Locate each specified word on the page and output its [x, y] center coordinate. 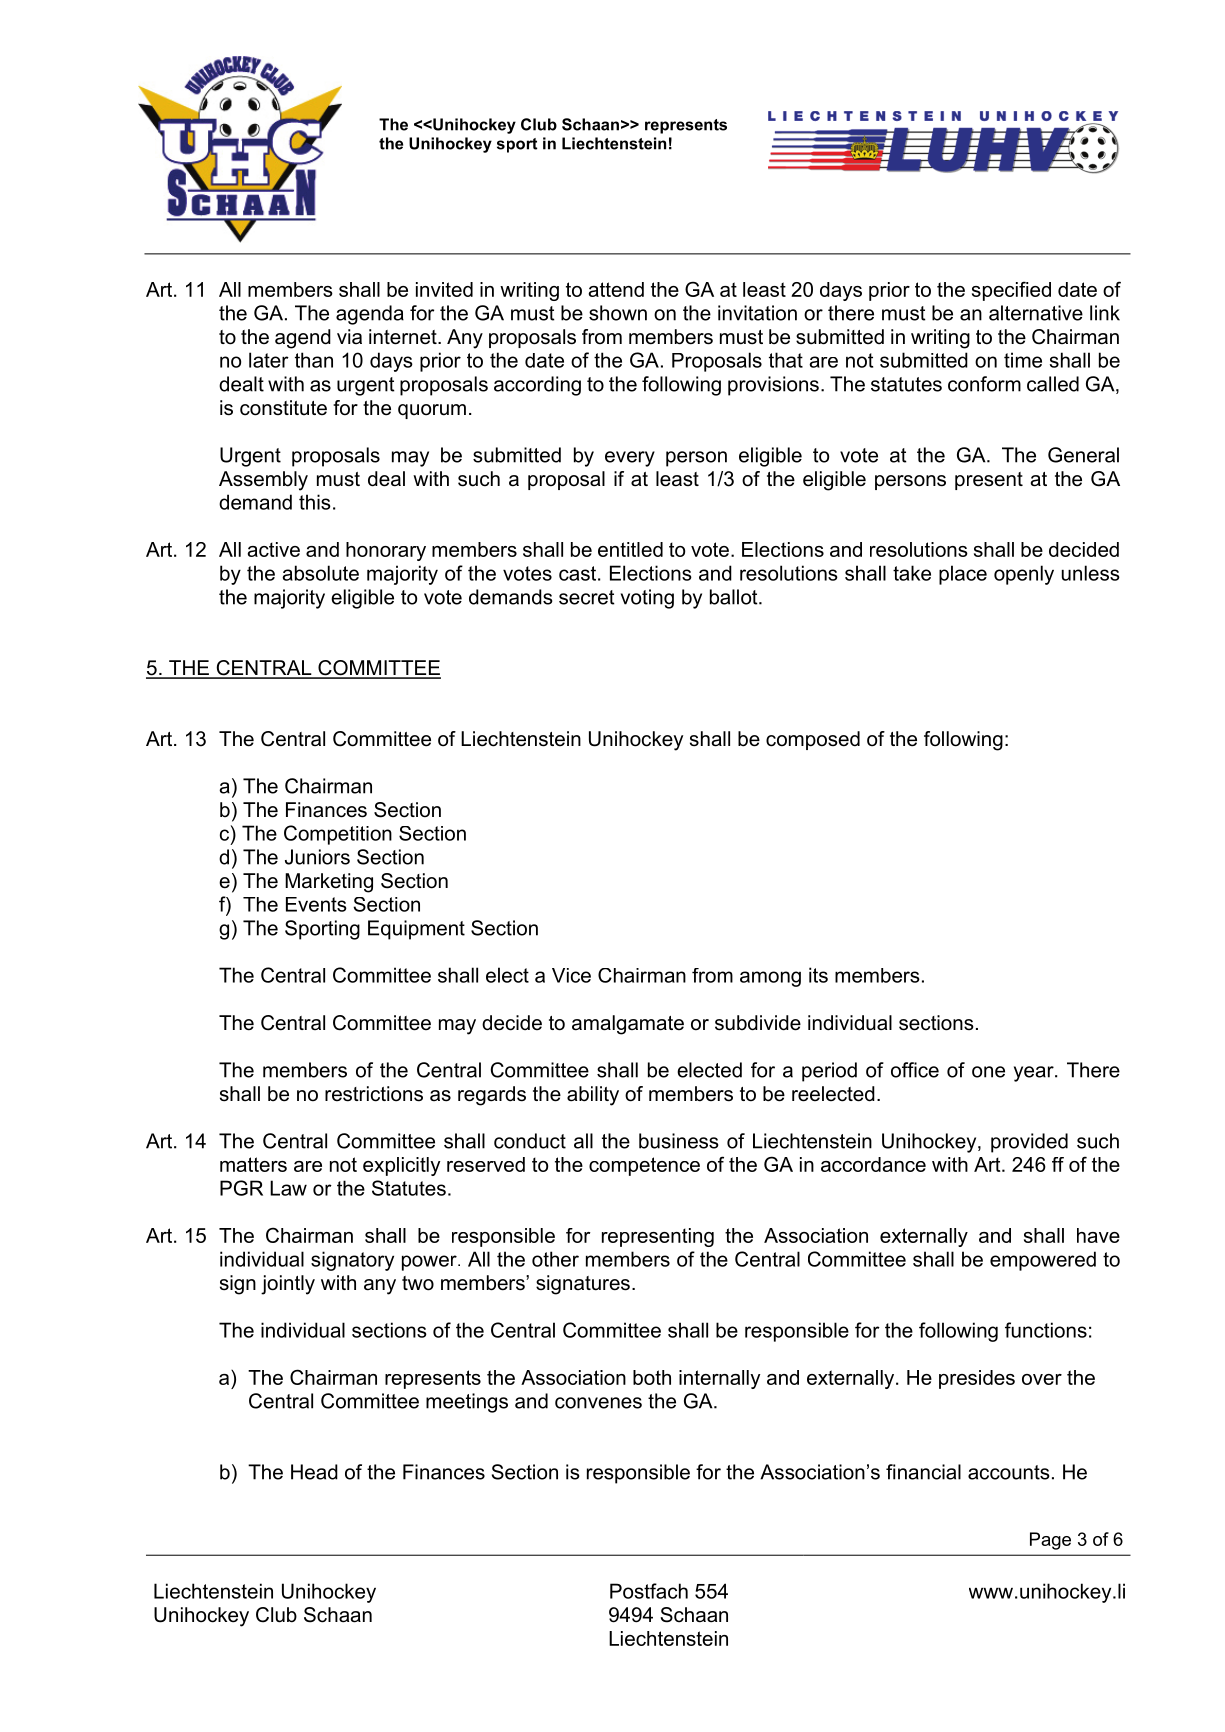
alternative [1036, 313]
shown [618, 313]
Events [316, 904]
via [349, 336]
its [818, 975]
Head [314, 1472]
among [770, 979]
